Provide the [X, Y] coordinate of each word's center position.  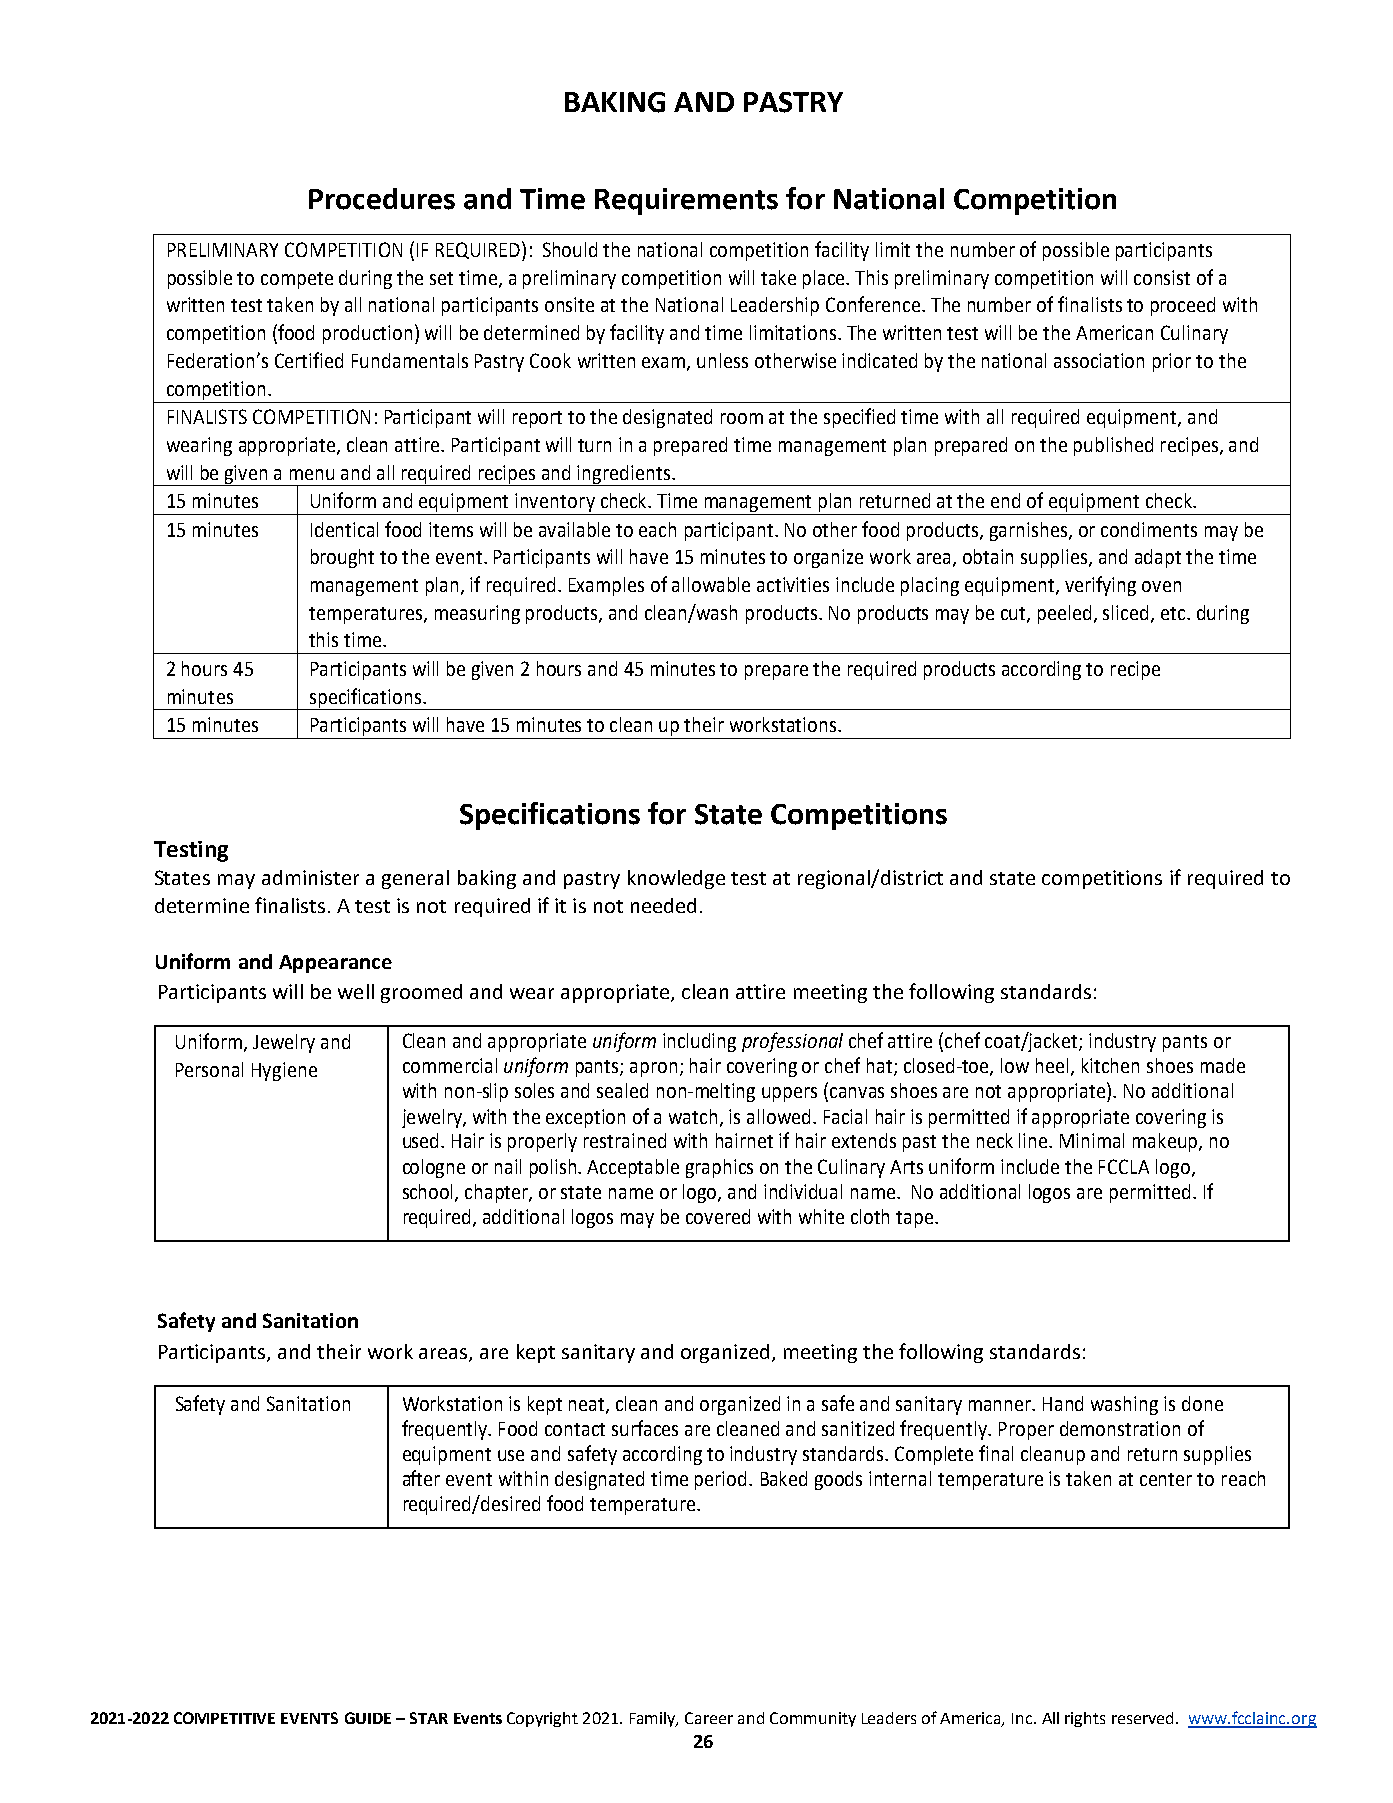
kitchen [1110, 1065]
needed [663, 905]
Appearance [335, 964]
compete [297, 280]
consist [1162, 277]
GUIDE [368, 1718]
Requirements [686, 201]
